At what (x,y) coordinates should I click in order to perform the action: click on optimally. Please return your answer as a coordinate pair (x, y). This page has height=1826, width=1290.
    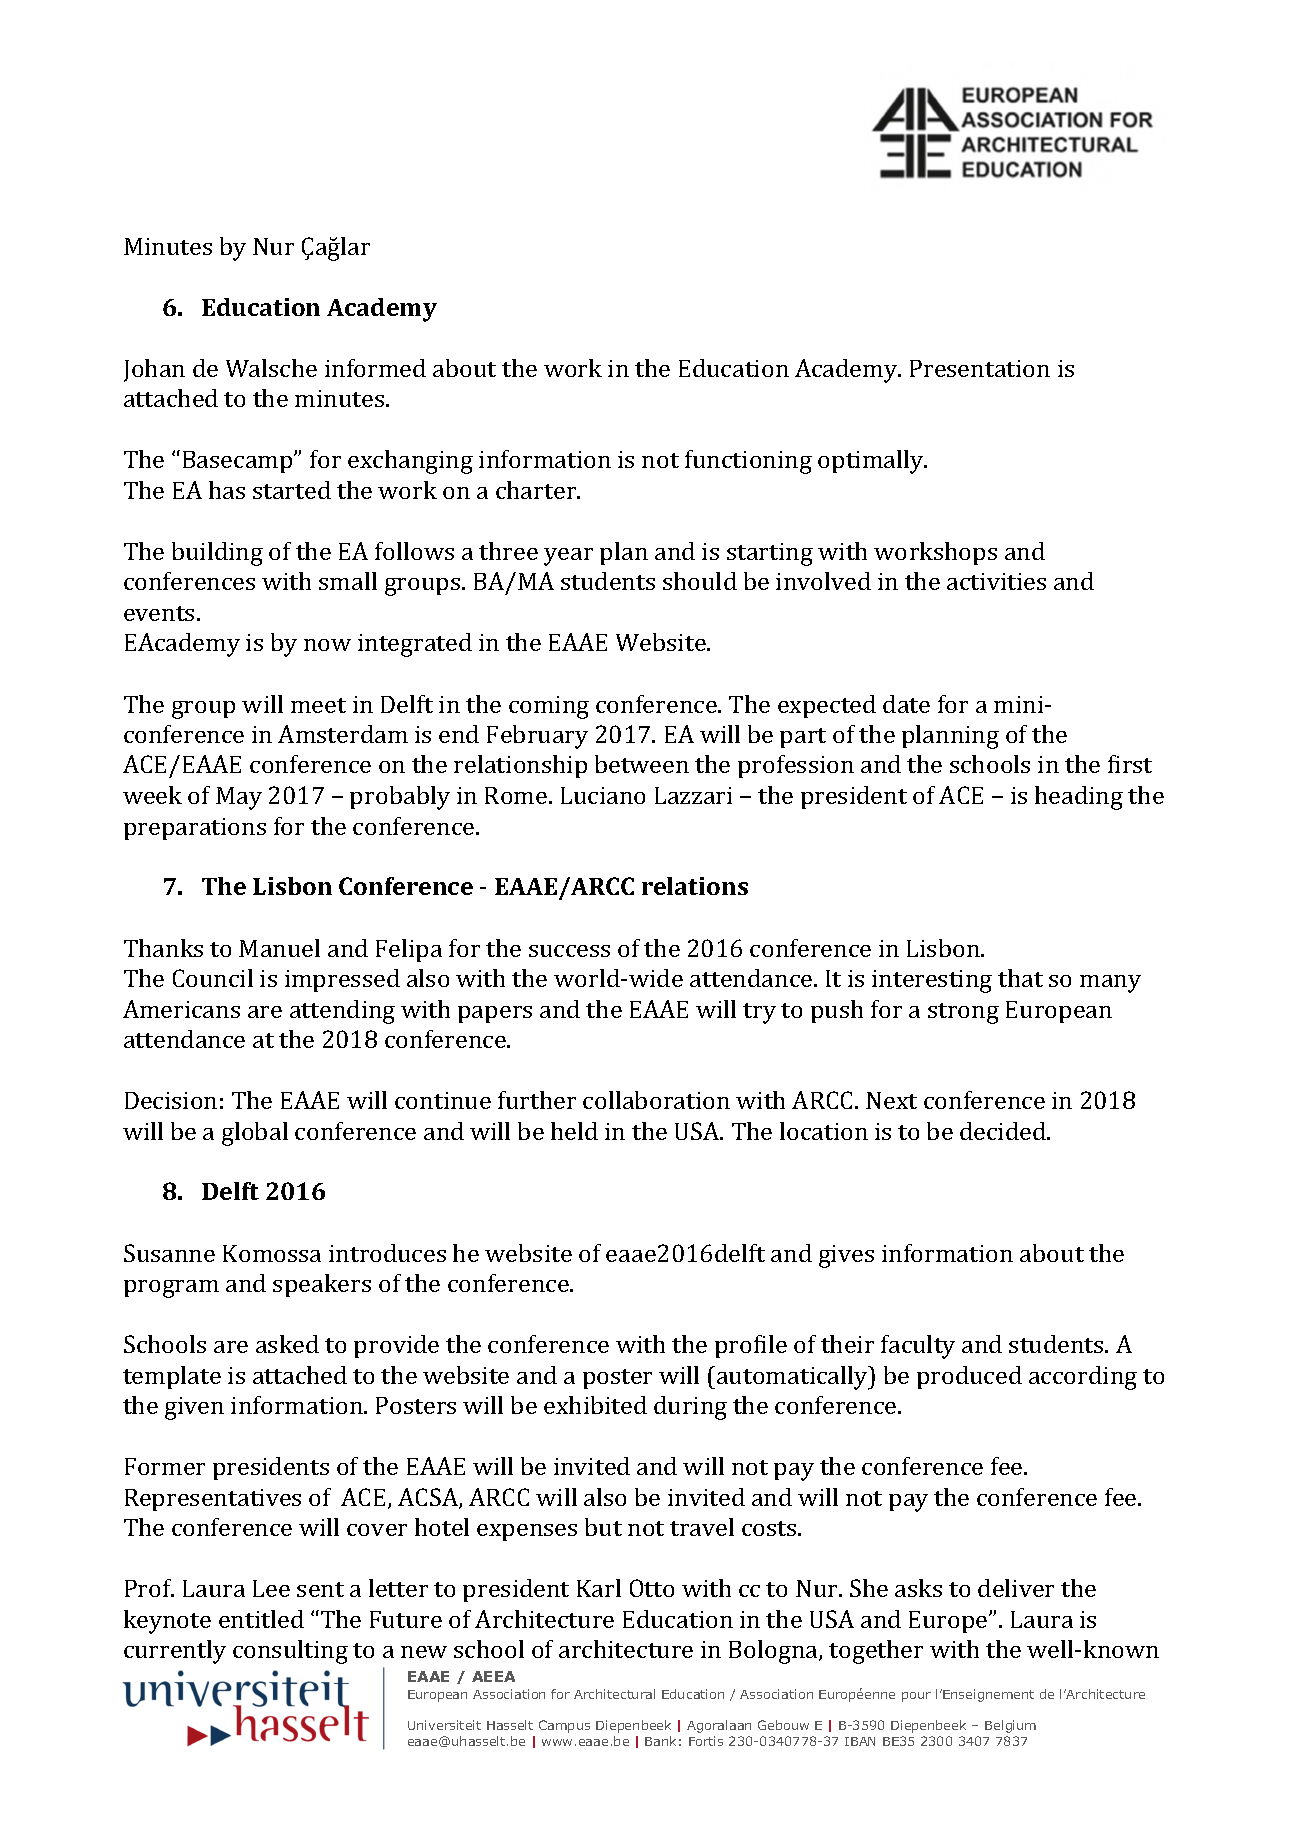
    Looking at the image, I should click on (872, 462).
